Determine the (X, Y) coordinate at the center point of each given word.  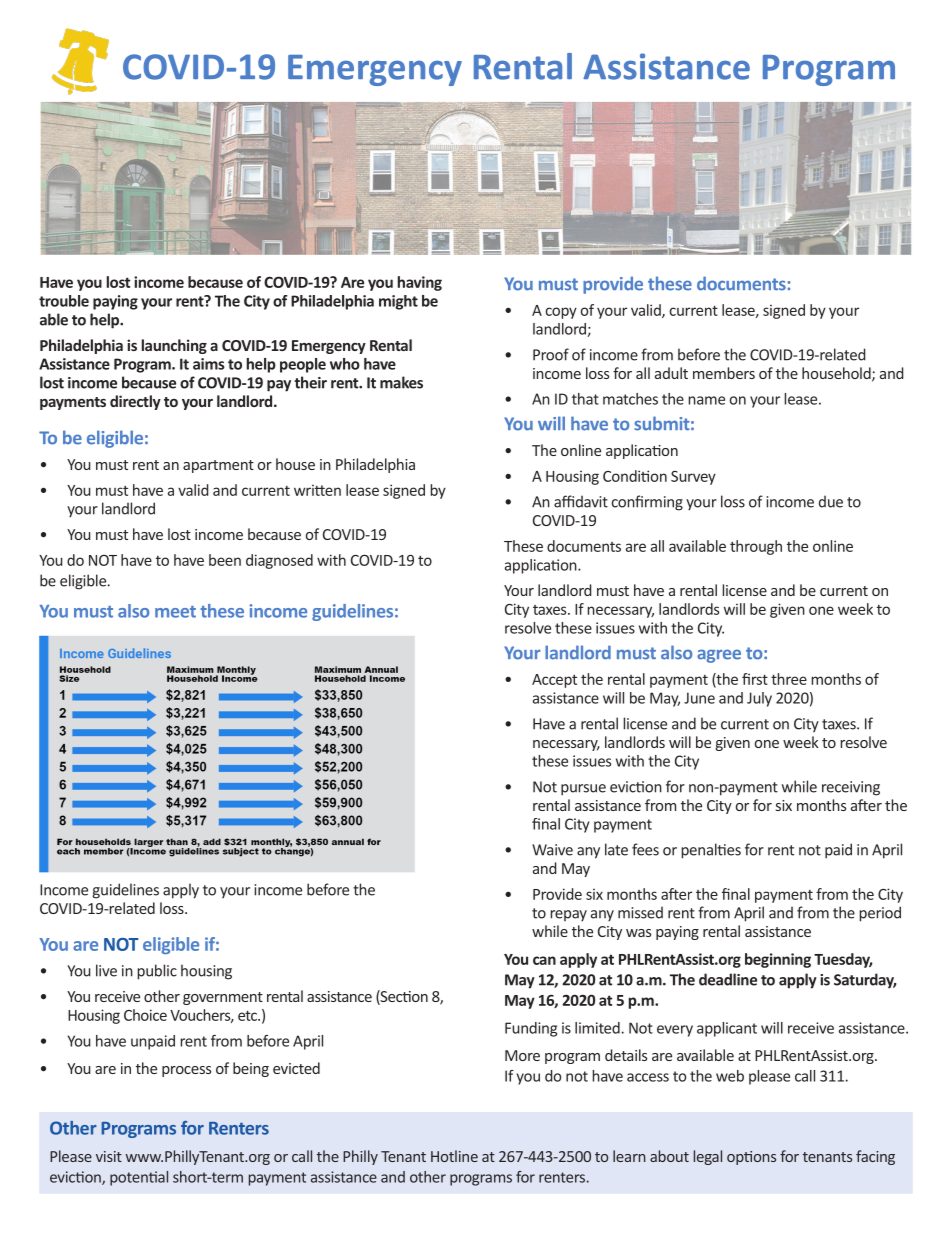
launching (174, 346)
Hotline (454, 1156)
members (724, 373)
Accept (554, 681)
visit (109, 1156)
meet (175, 612)
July (759, 699)
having (420, 283)
